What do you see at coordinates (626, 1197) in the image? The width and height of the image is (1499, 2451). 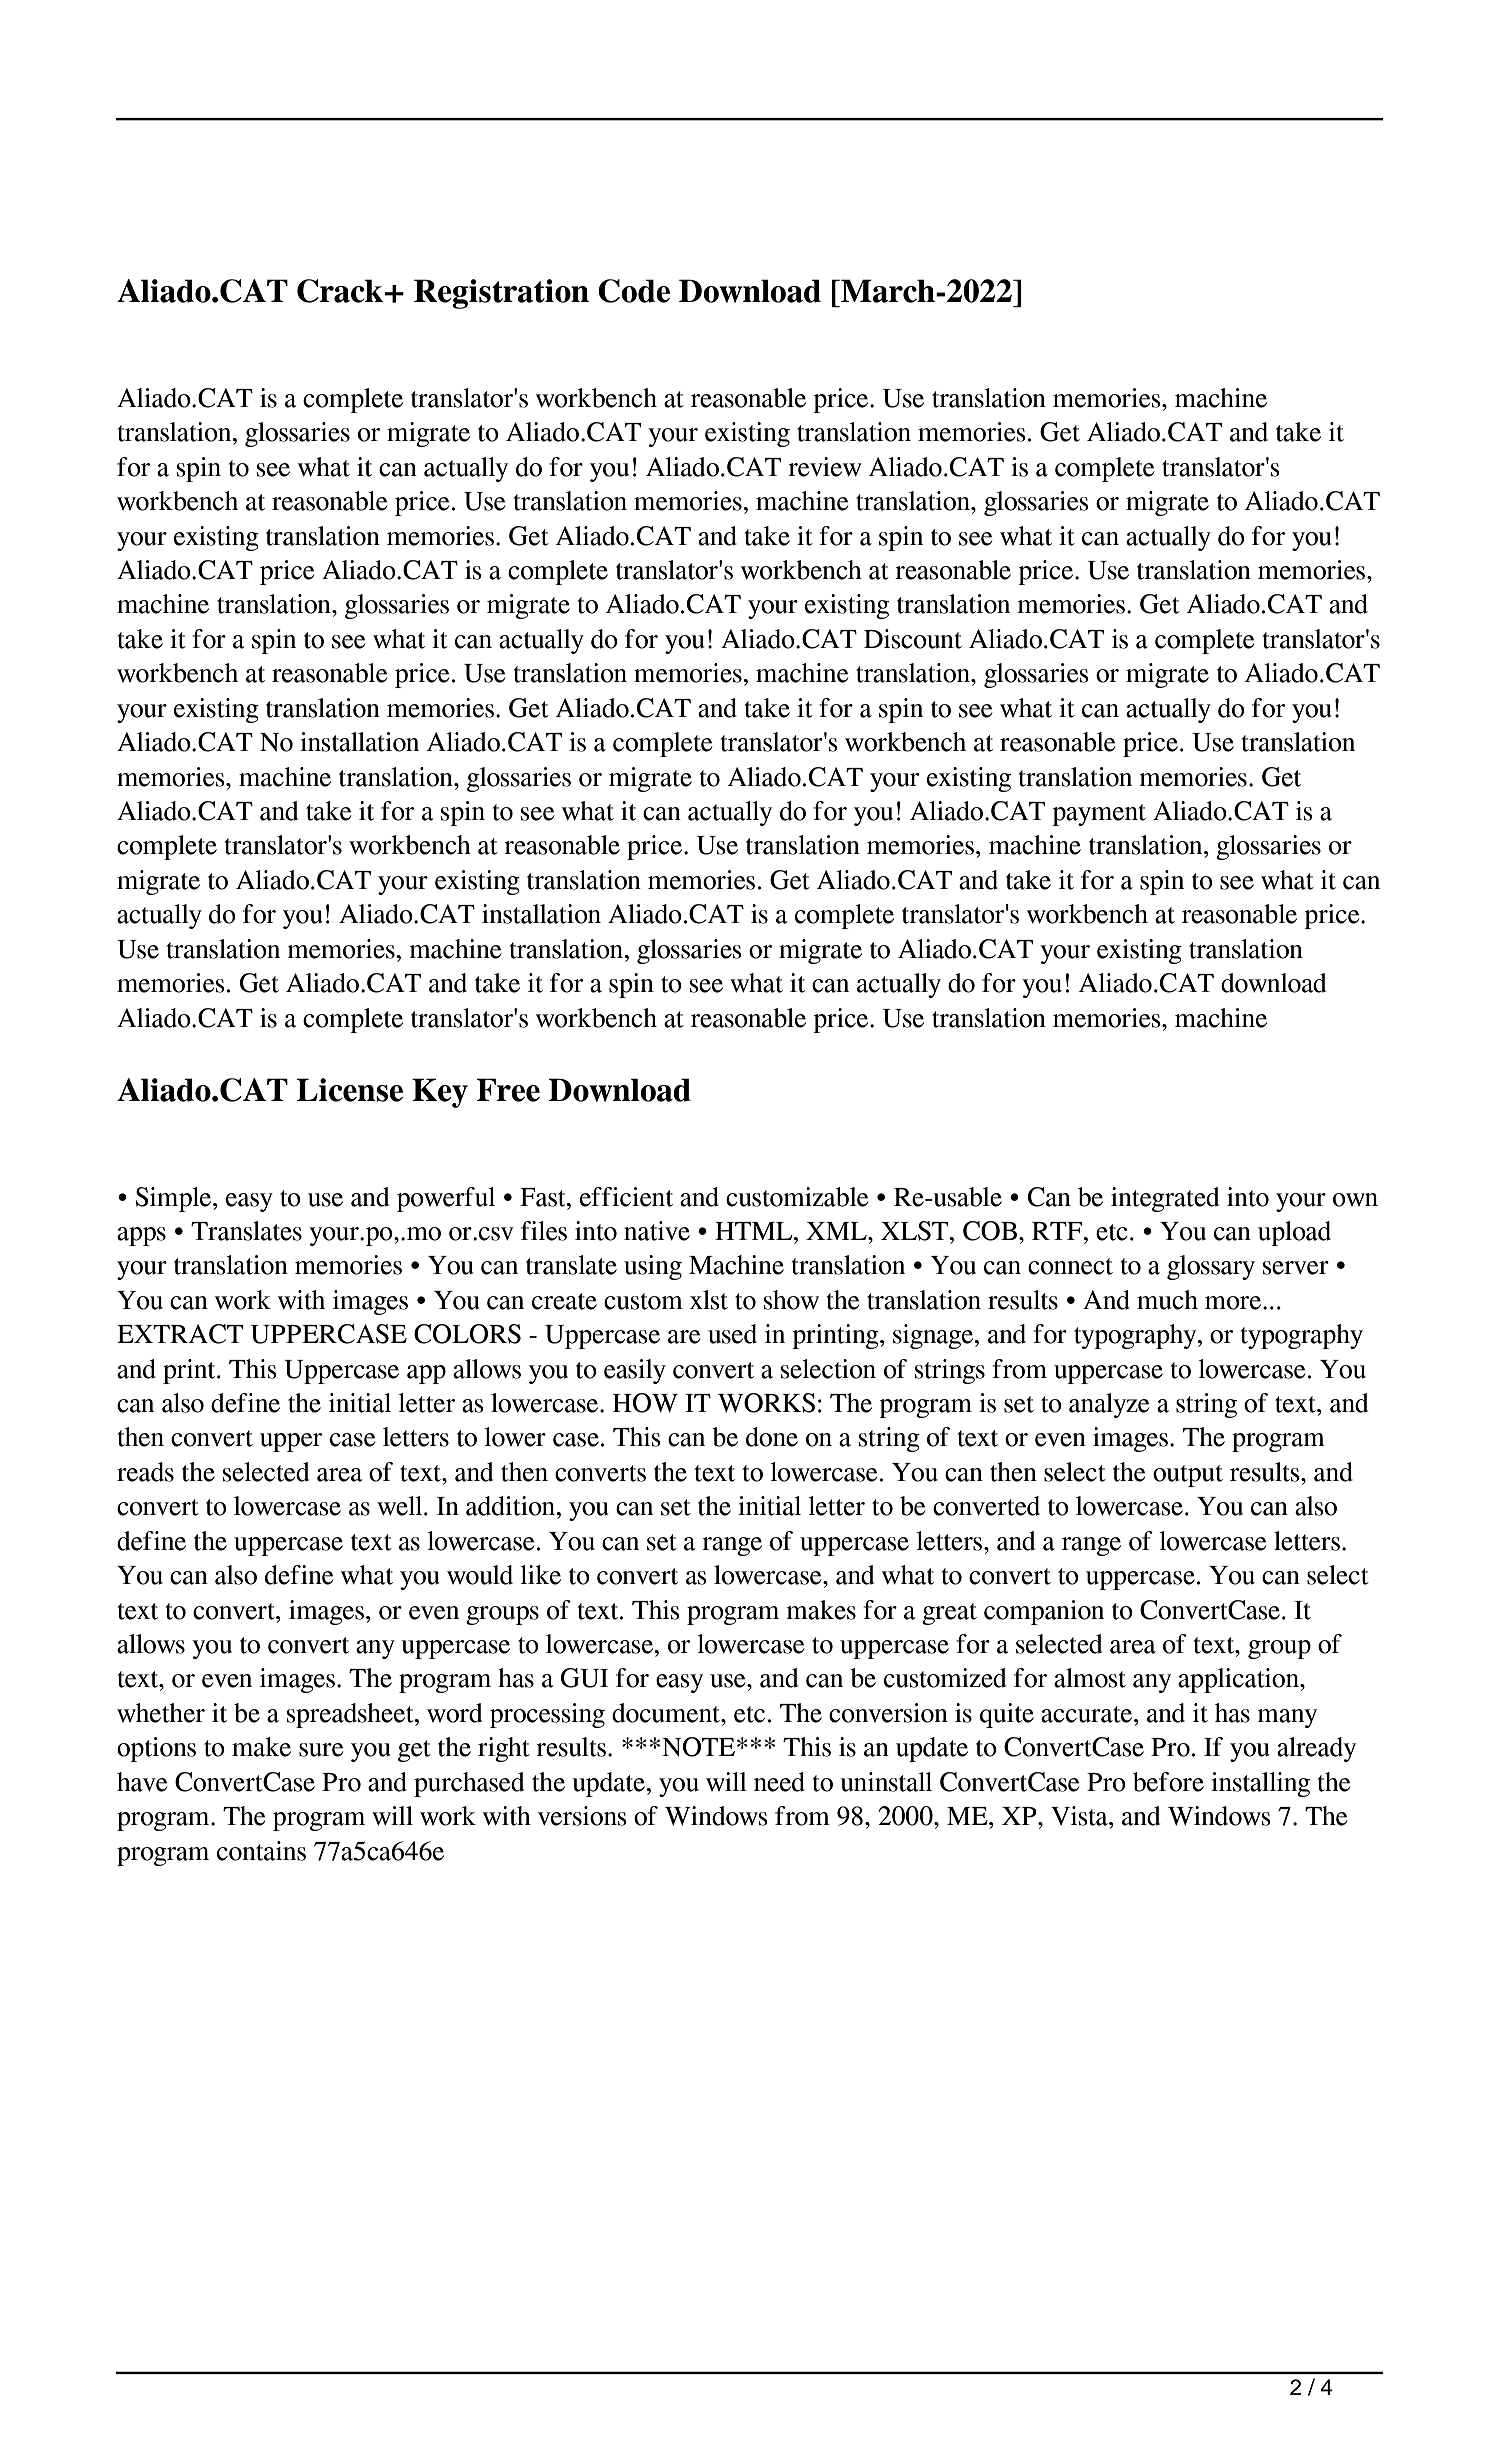 I see `efficient` at bounding box center [626, 1197].
